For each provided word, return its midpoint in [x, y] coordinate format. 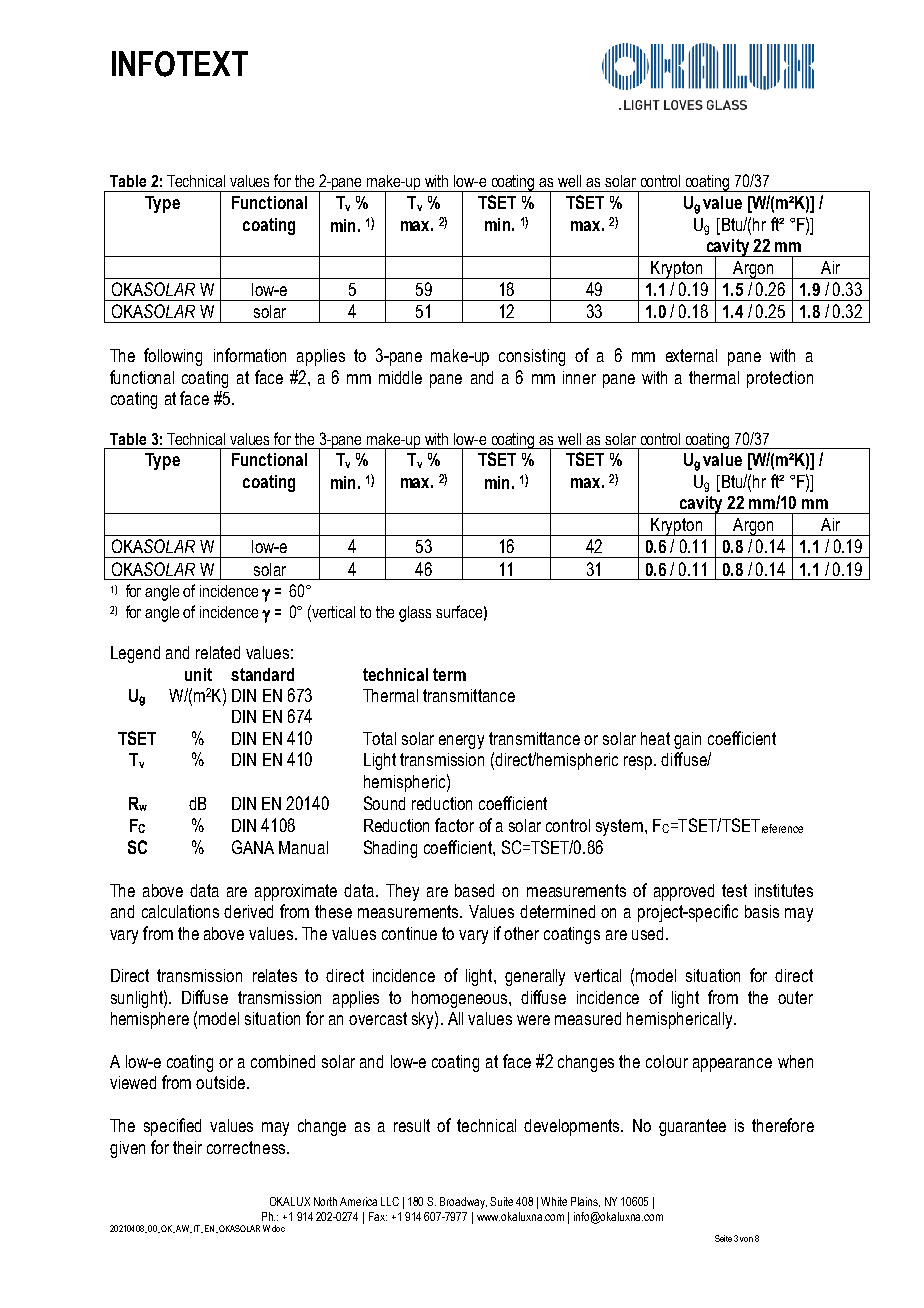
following [173, 357]
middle [400, 377]
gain [687, 740]
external [691, 355]
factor [454, 825]
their [187, 1147]
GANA [253, 847]
